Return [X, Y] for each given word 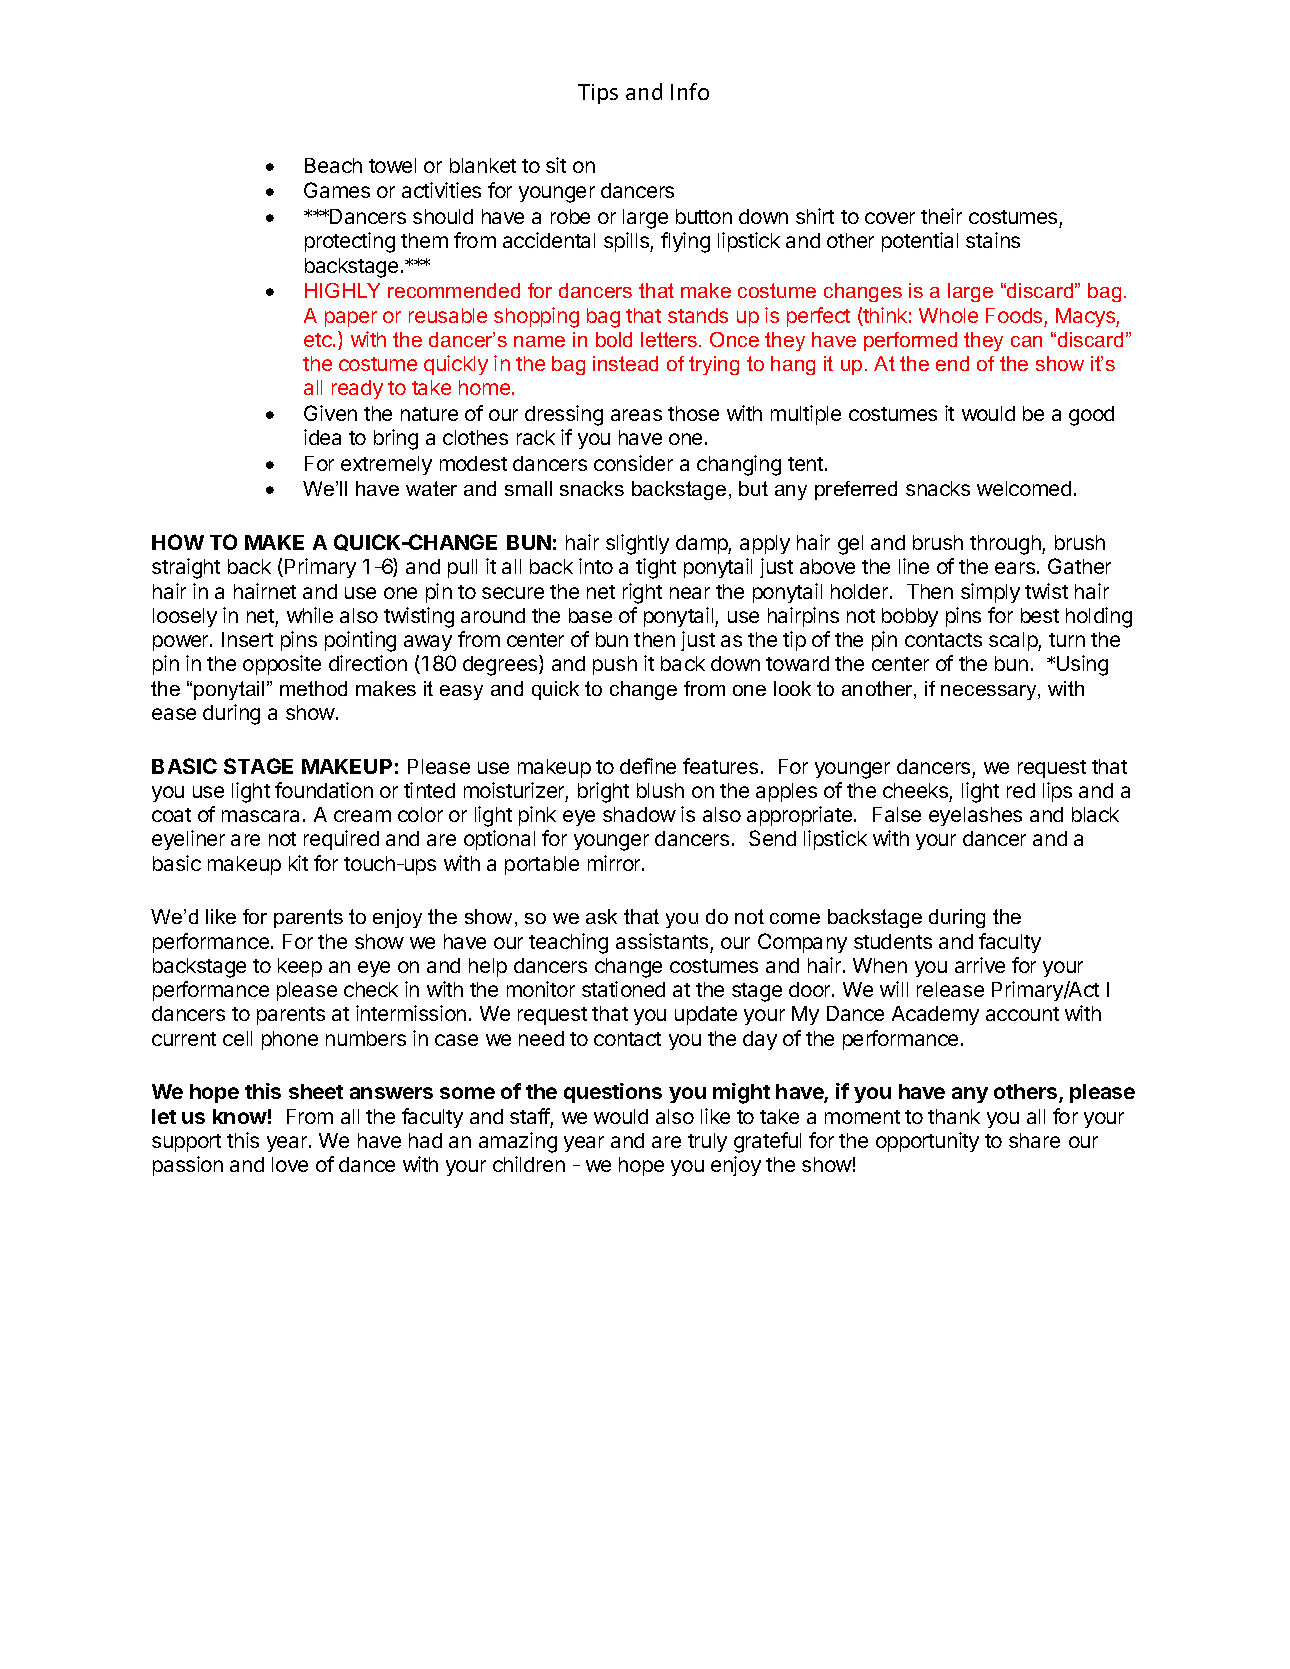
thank [954, 1116]
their [941, 216]
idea [322, 437]
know [240, 1116]
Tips [598, 94]
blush [660, 790]
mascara [260, 816]
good [1091, 416]
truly [707, 1142]
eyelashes [975, 816]
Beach [333, 165]
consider [633, 463]
